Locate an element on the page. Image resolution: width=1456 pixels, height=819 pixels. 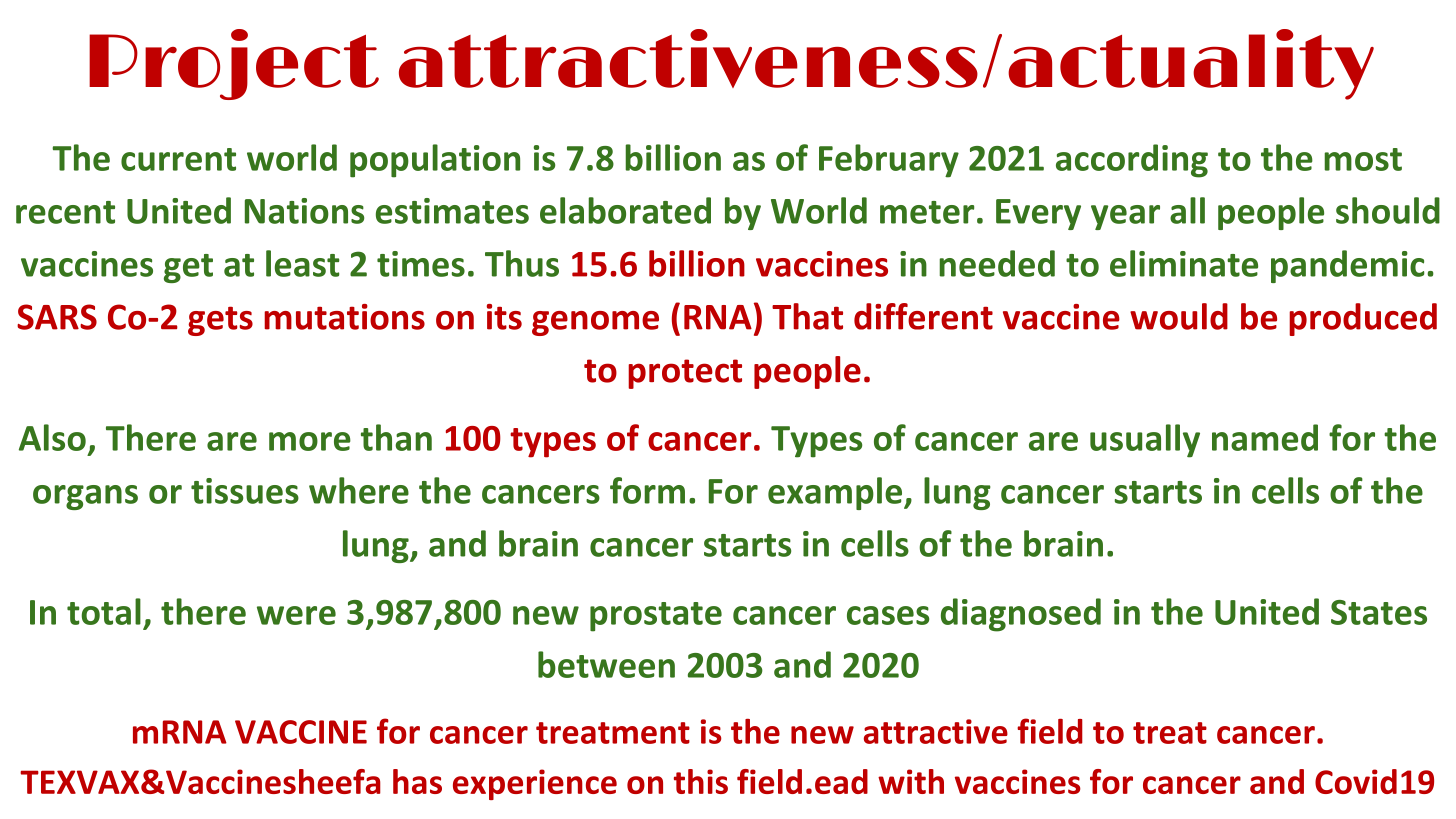
according is located at coordinates (1132, 161).
